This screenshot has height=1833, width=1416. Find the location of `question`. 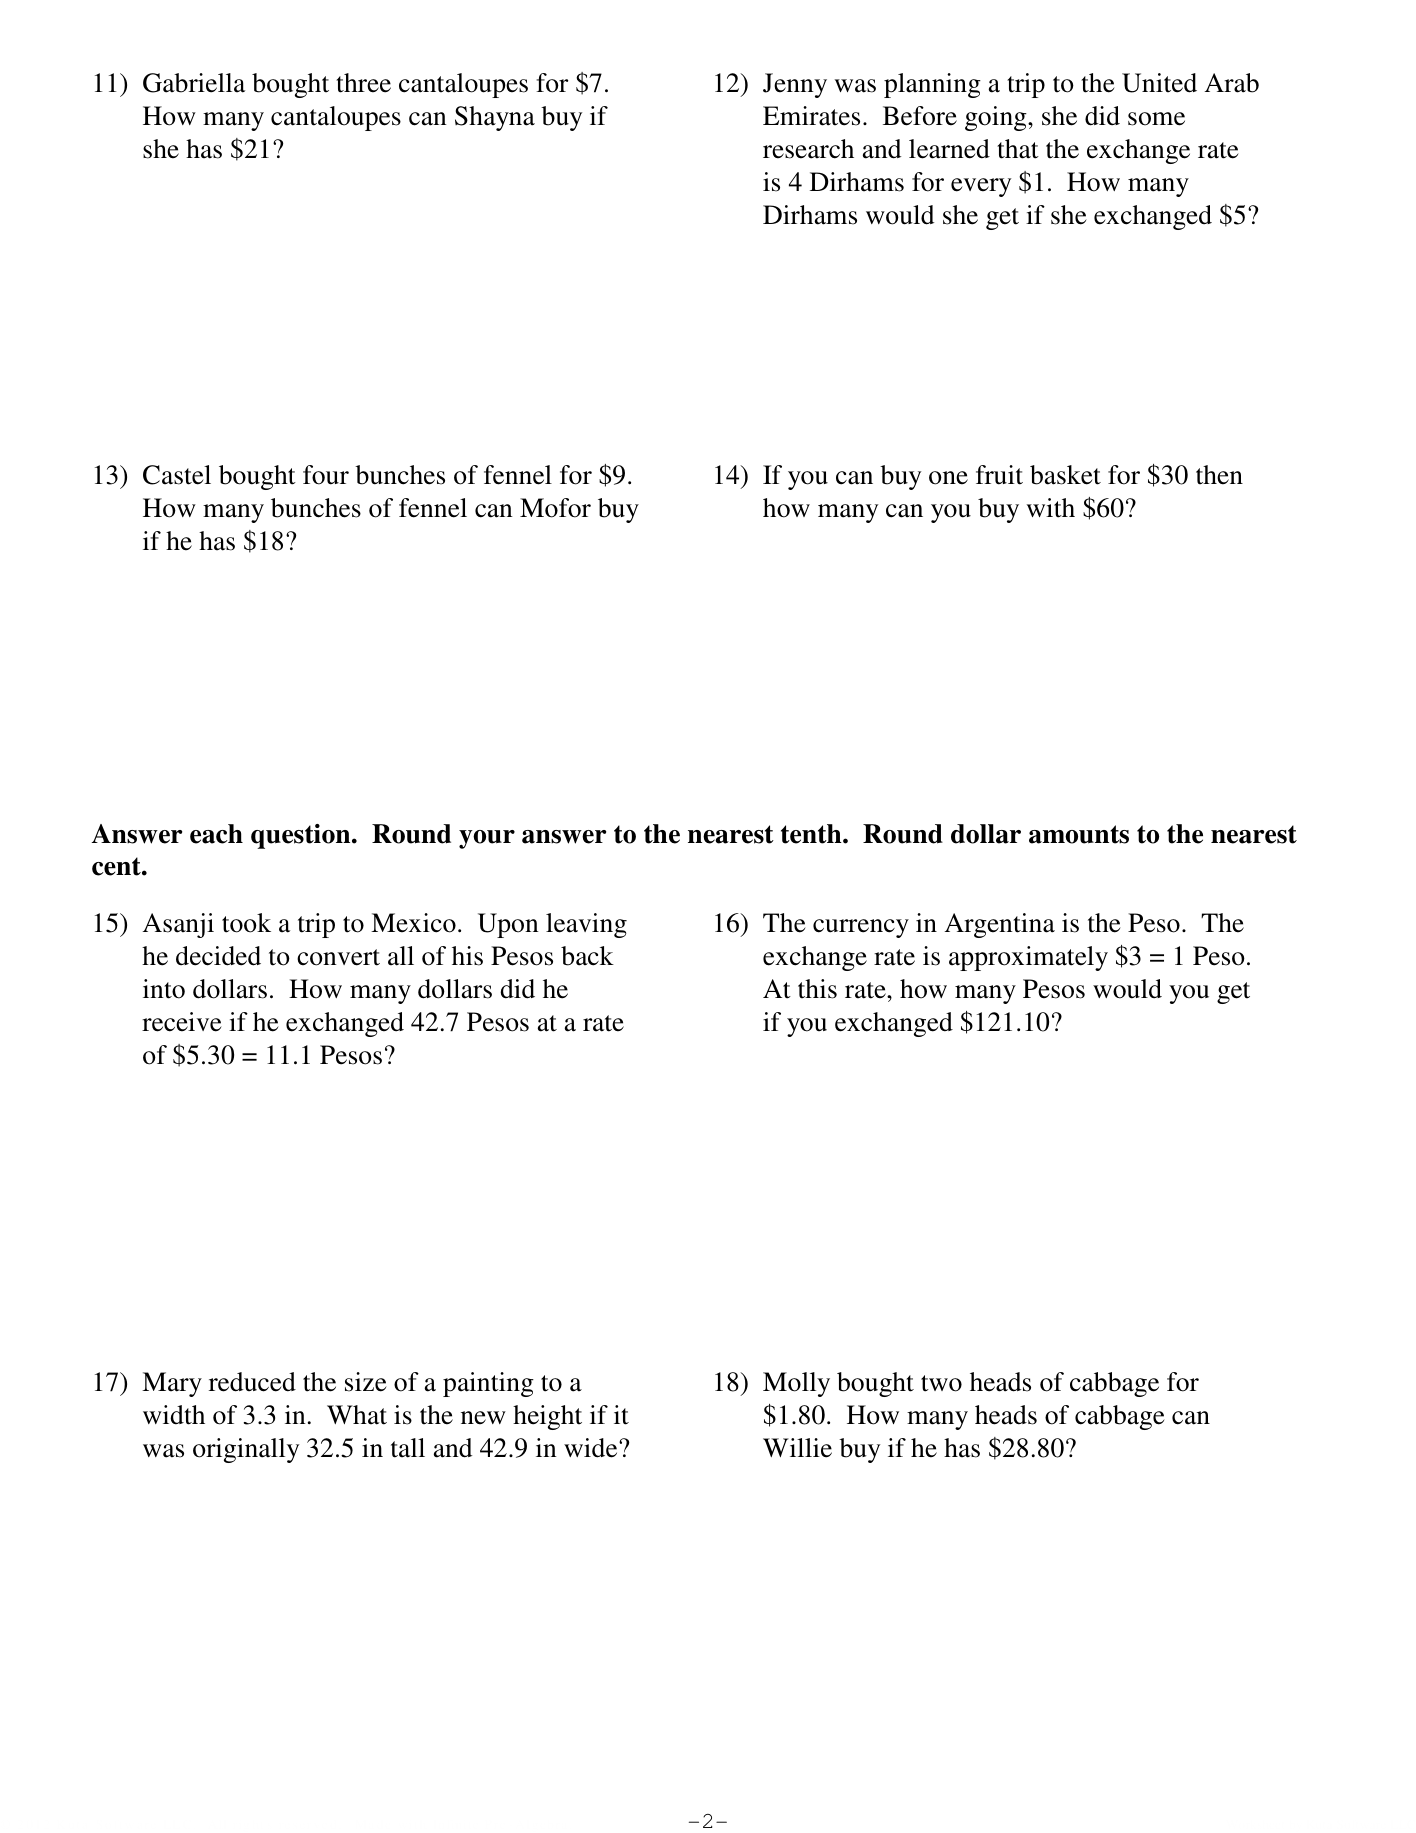

question is located at coordinates (302, 836).
